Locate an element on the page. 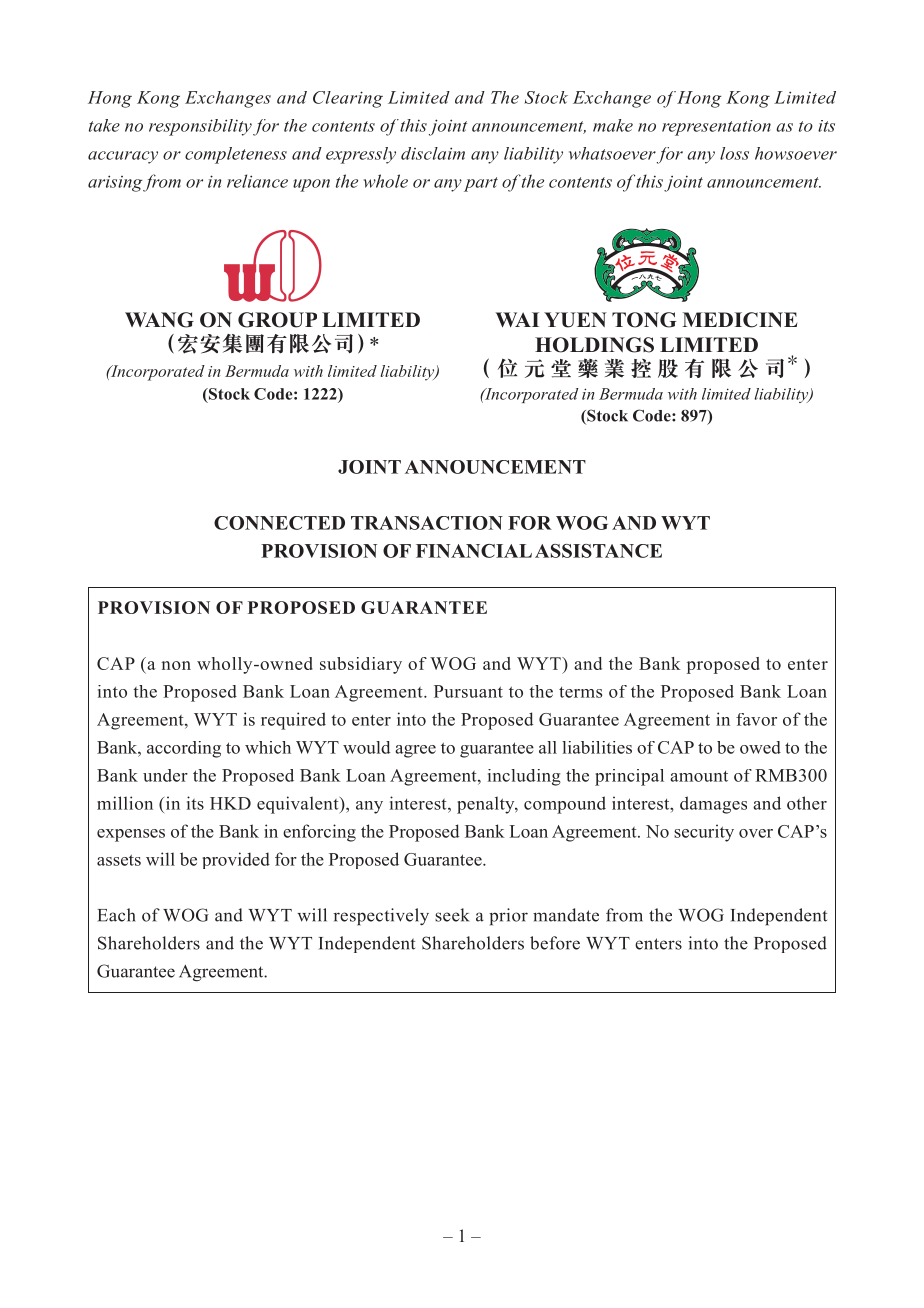 The image size is (924, 1308). disclaim is located at coordinates (433, 153).
